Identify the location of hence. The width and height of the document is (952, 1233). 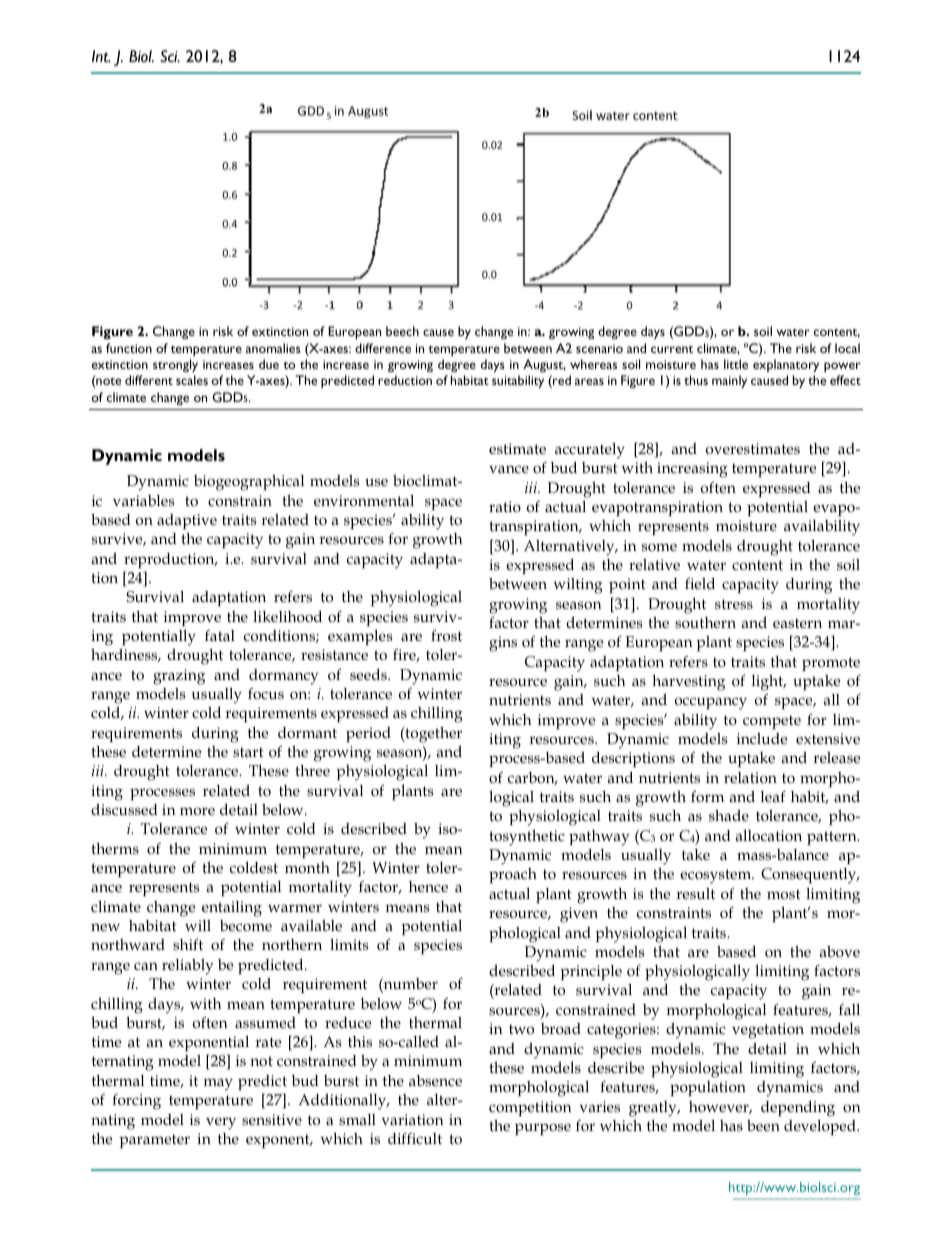
(428, 886).
